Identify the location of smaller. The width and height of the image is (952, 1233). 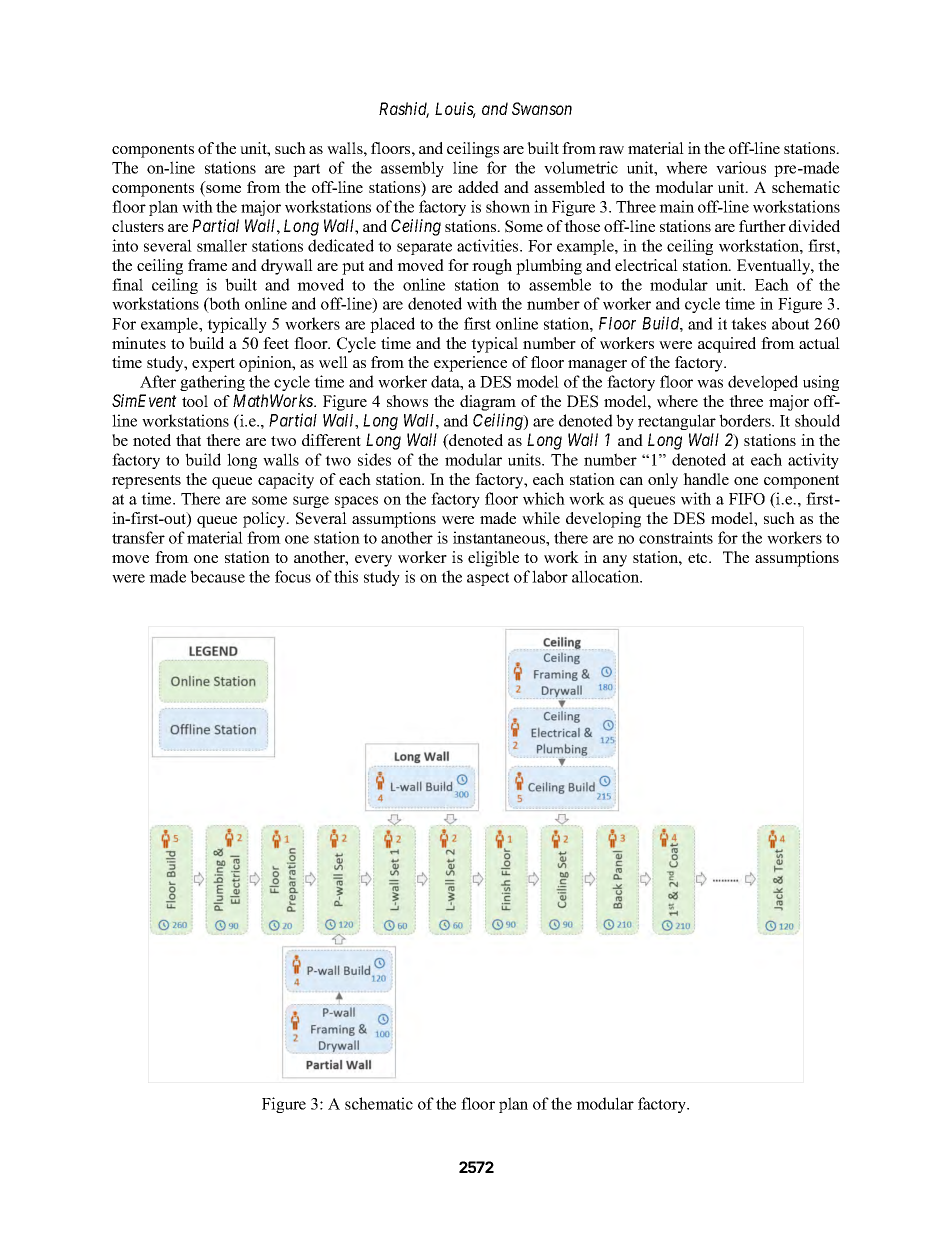
(222, 245).
